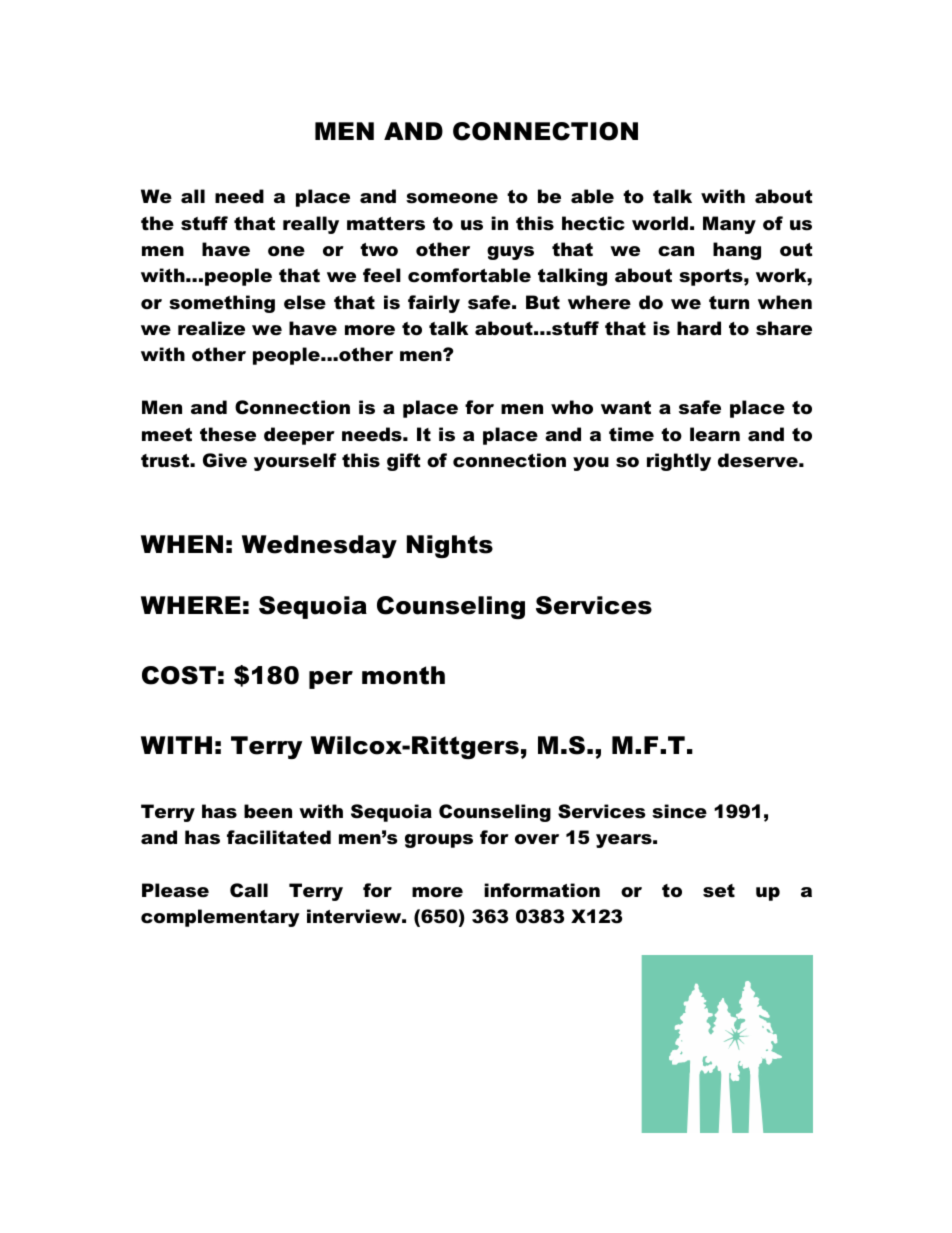 The height and width of the image is (1233, 952). Describe the element at coordinates (319, 546) in the image. I see `Wednesday` at that location.
